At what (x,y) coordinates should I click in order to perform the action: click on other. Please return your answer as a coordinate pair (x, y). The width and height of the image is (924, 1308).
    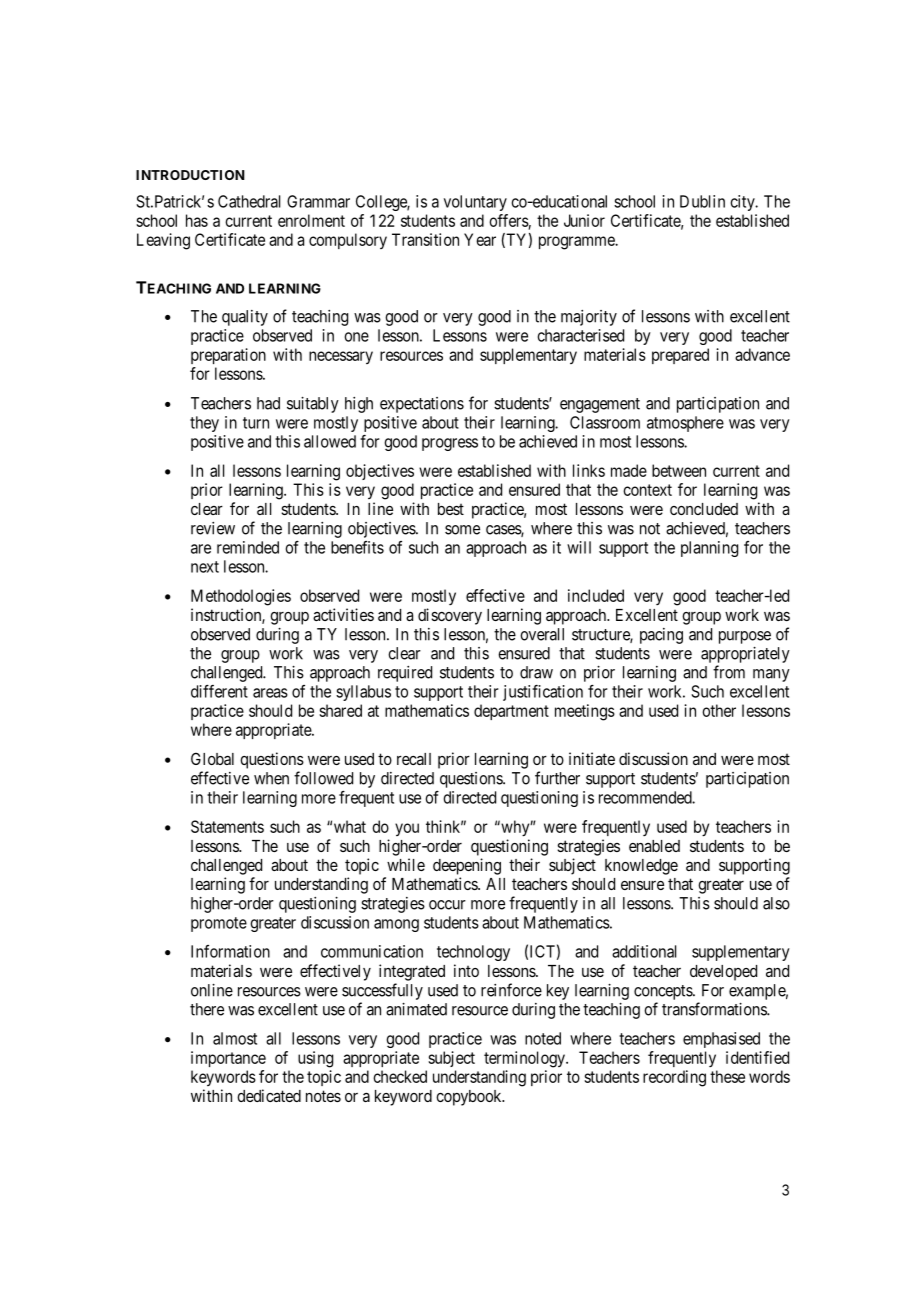
    Looking at the image, I should click on (719, 710).
